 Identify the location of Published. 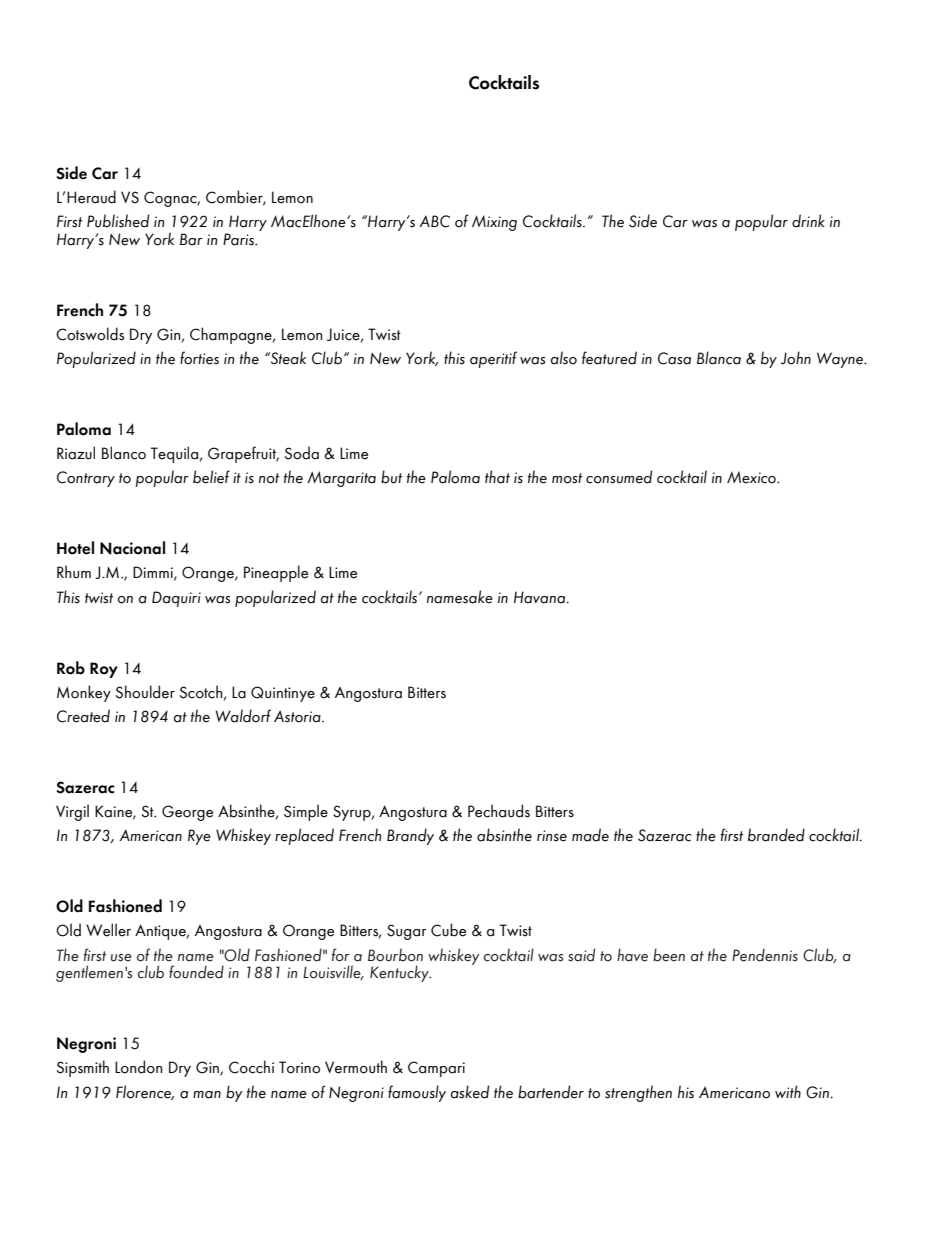
(118, 221).
